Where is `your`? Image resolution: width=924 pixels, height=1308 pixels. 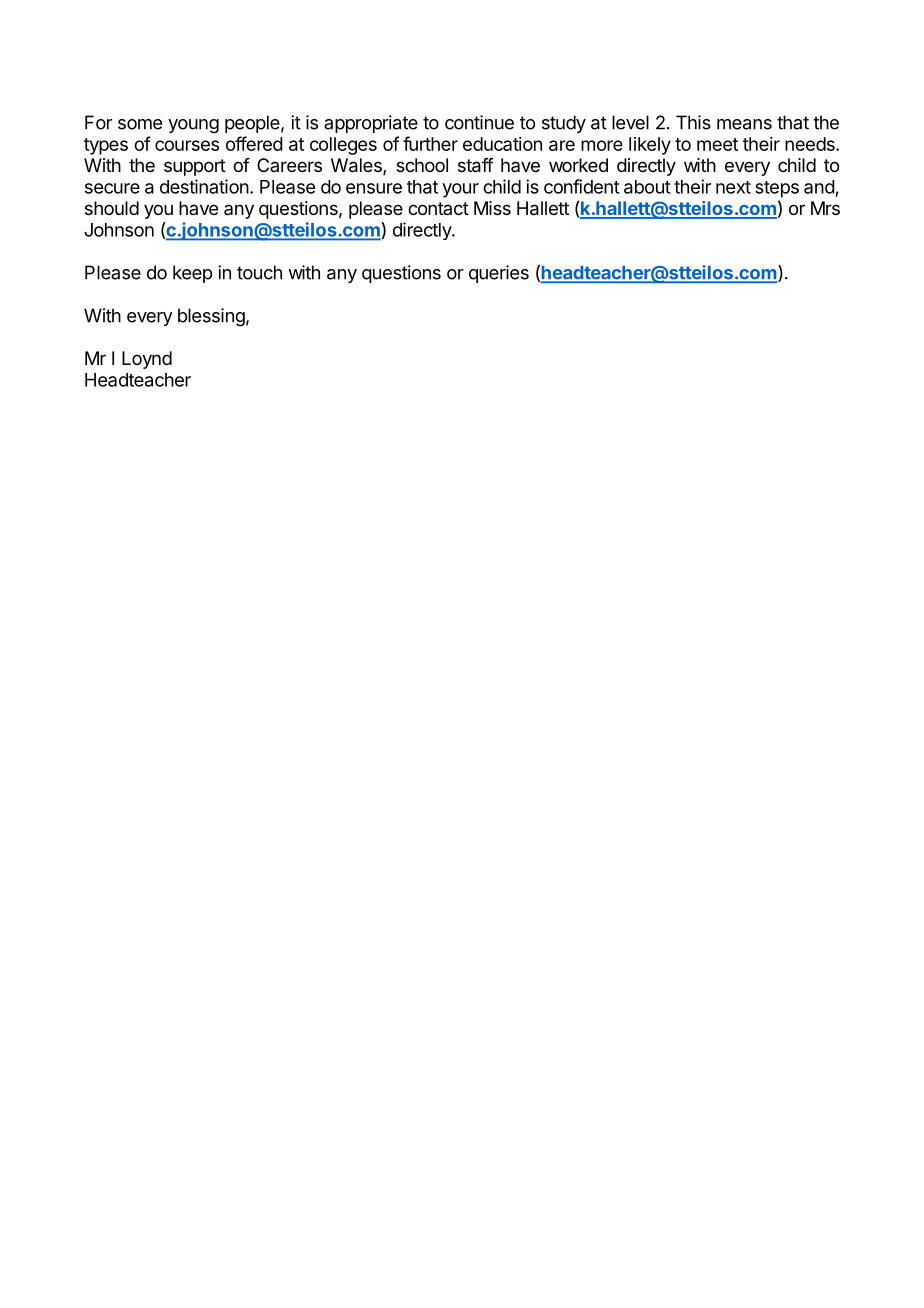 your is located at coordinates (460, 190).
